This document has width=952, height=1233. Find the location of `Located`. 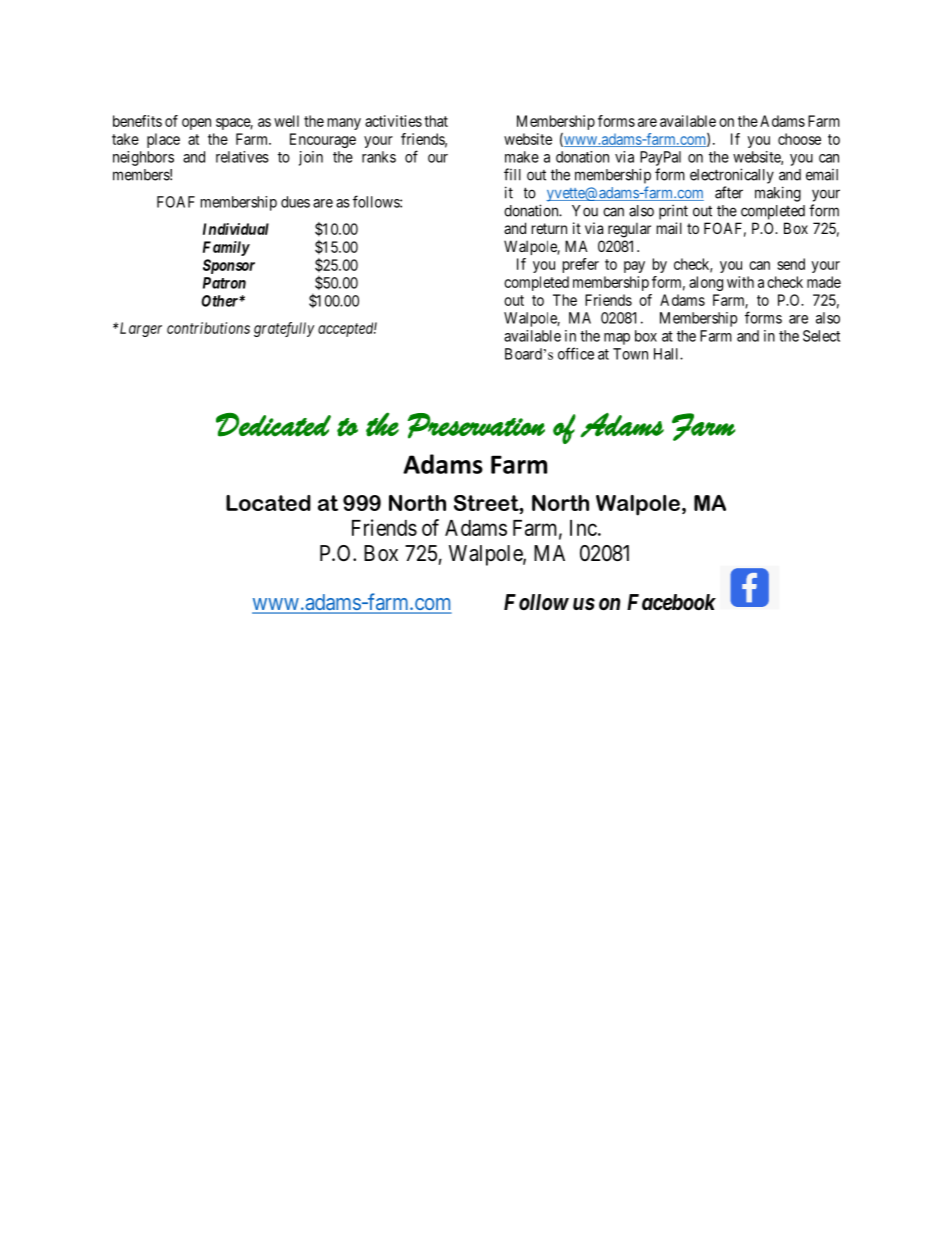

Located is located at coordinates (268, 503).
